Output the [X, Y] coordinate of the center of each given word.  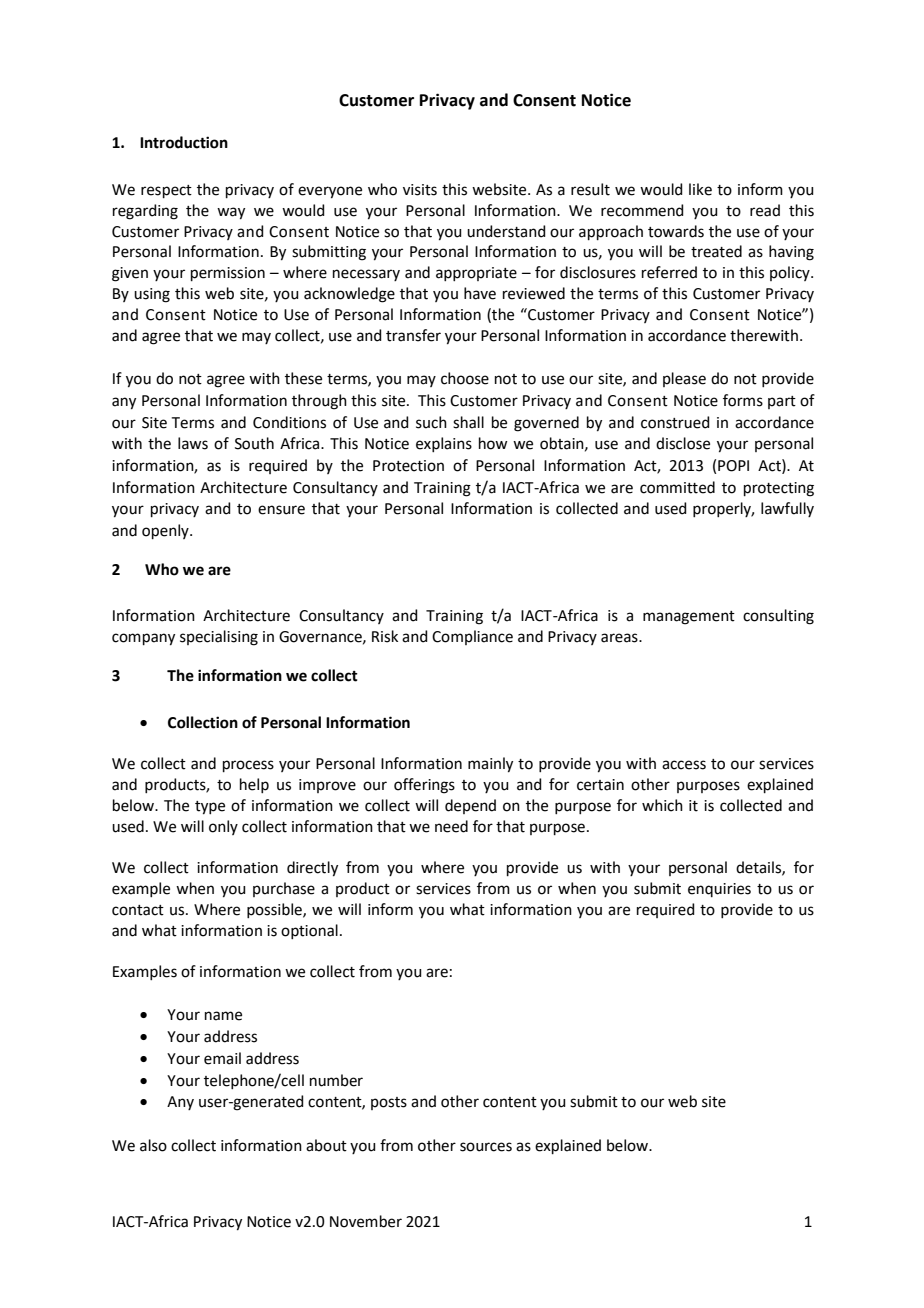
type [210, 808]
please [684, 379]
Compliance [472, 637]
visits [420, 190]
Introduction [184, 142]
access [684, 765]
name [223, 1016]
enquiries [719, 890]
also [153, 1145]
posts [389, 1103]
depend [470, 806]
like [700, 189]
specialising [219, 638]
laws [193, 443]
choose [465, 378]
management [689, 618]
